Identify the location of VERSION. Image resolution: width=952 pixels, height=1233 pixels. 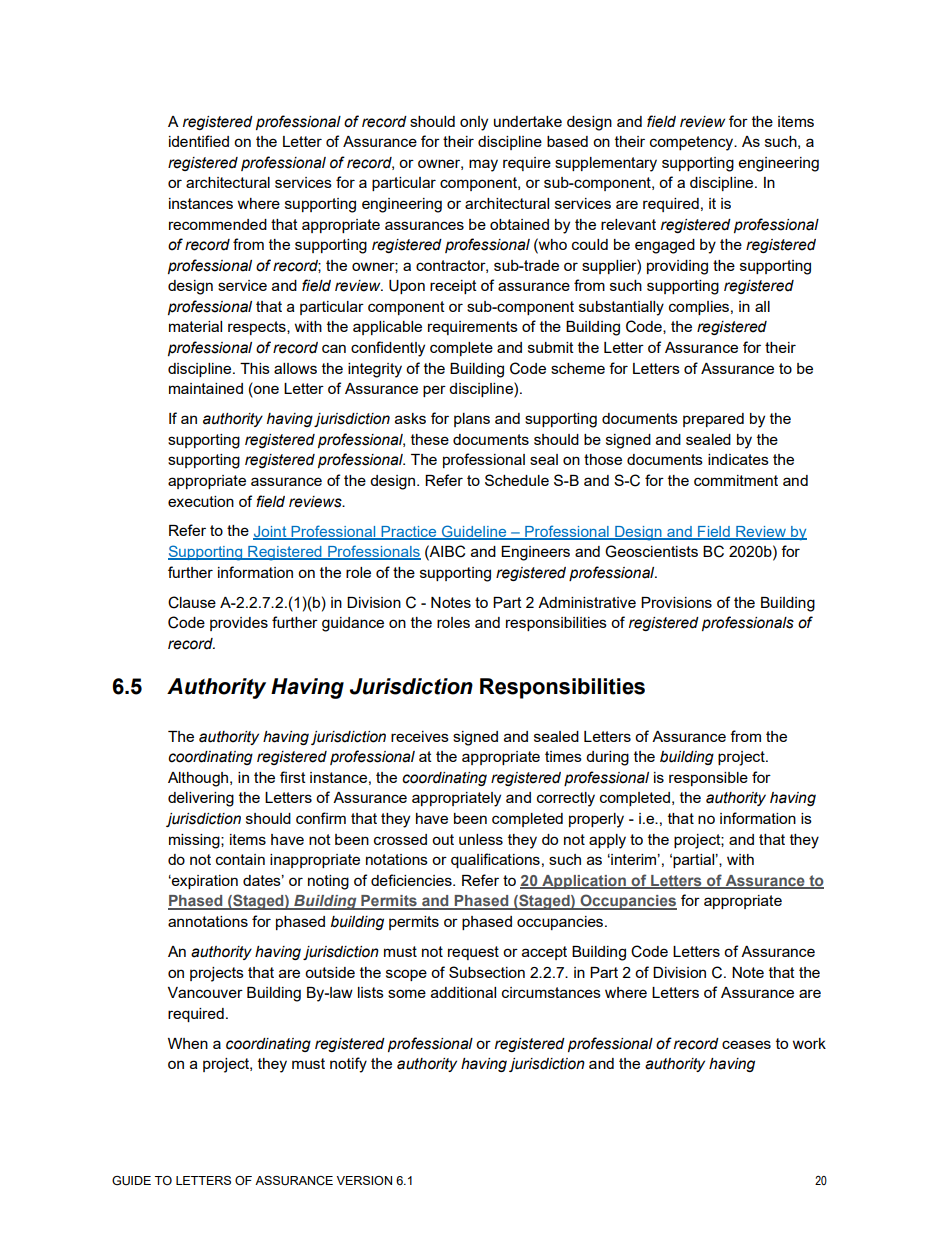
(364, 1180).
